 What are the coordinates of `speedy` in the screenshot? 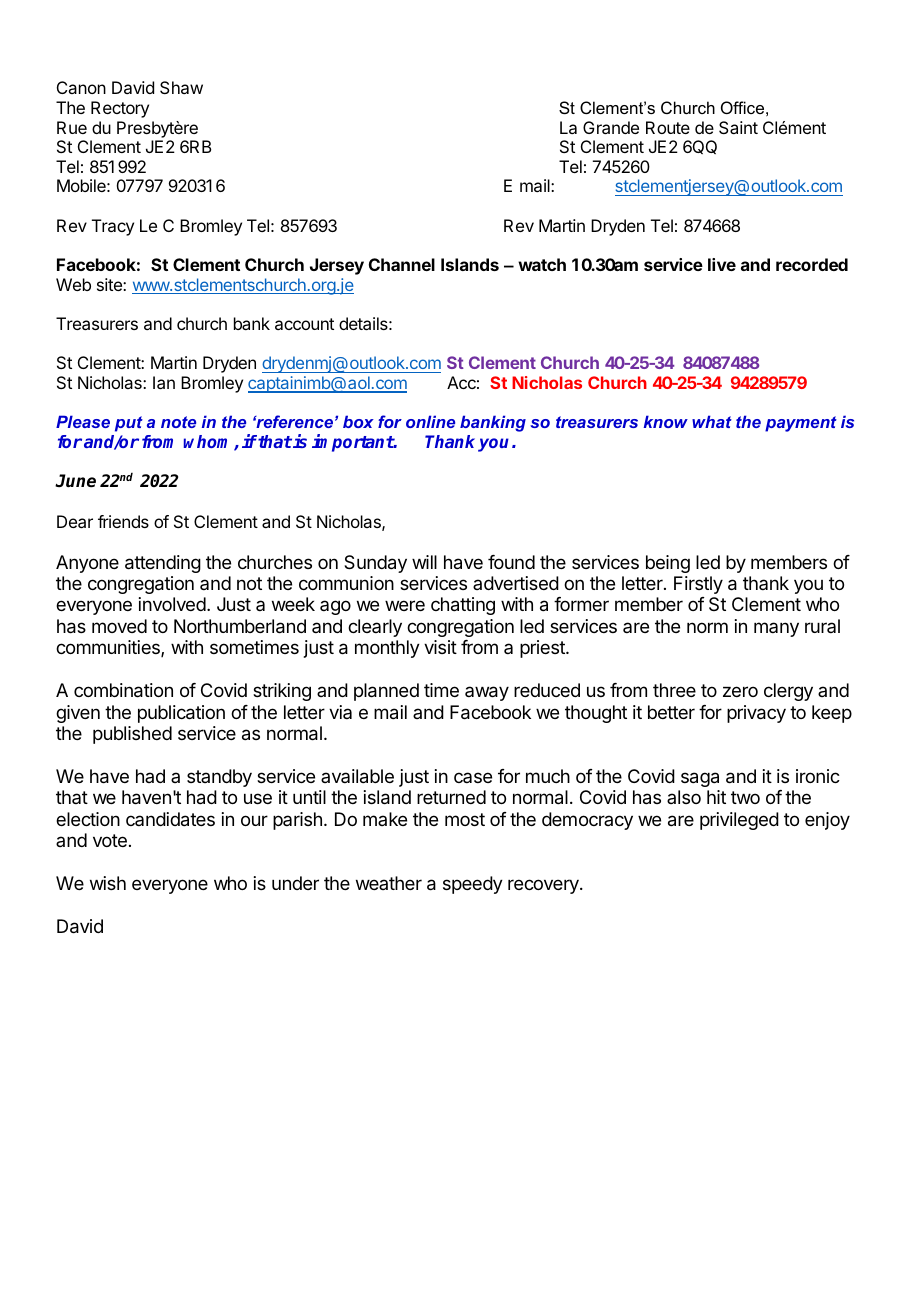 It's located at (473, 885).
